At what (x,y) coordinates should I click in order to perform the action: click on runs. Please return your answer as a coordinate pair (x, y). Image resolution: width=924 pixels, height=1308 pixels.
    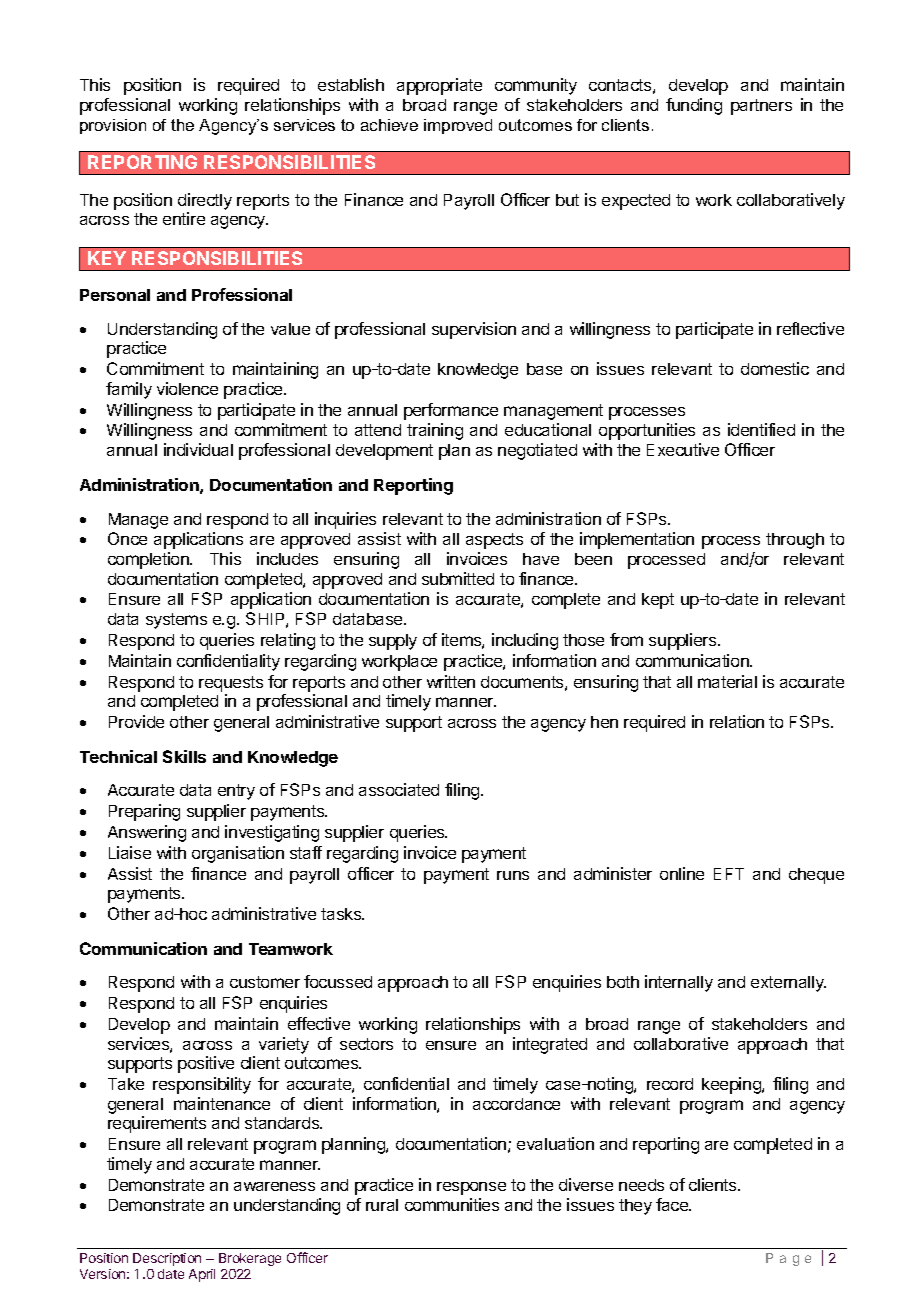
    Looking at the image, I should click on (513, 875).
